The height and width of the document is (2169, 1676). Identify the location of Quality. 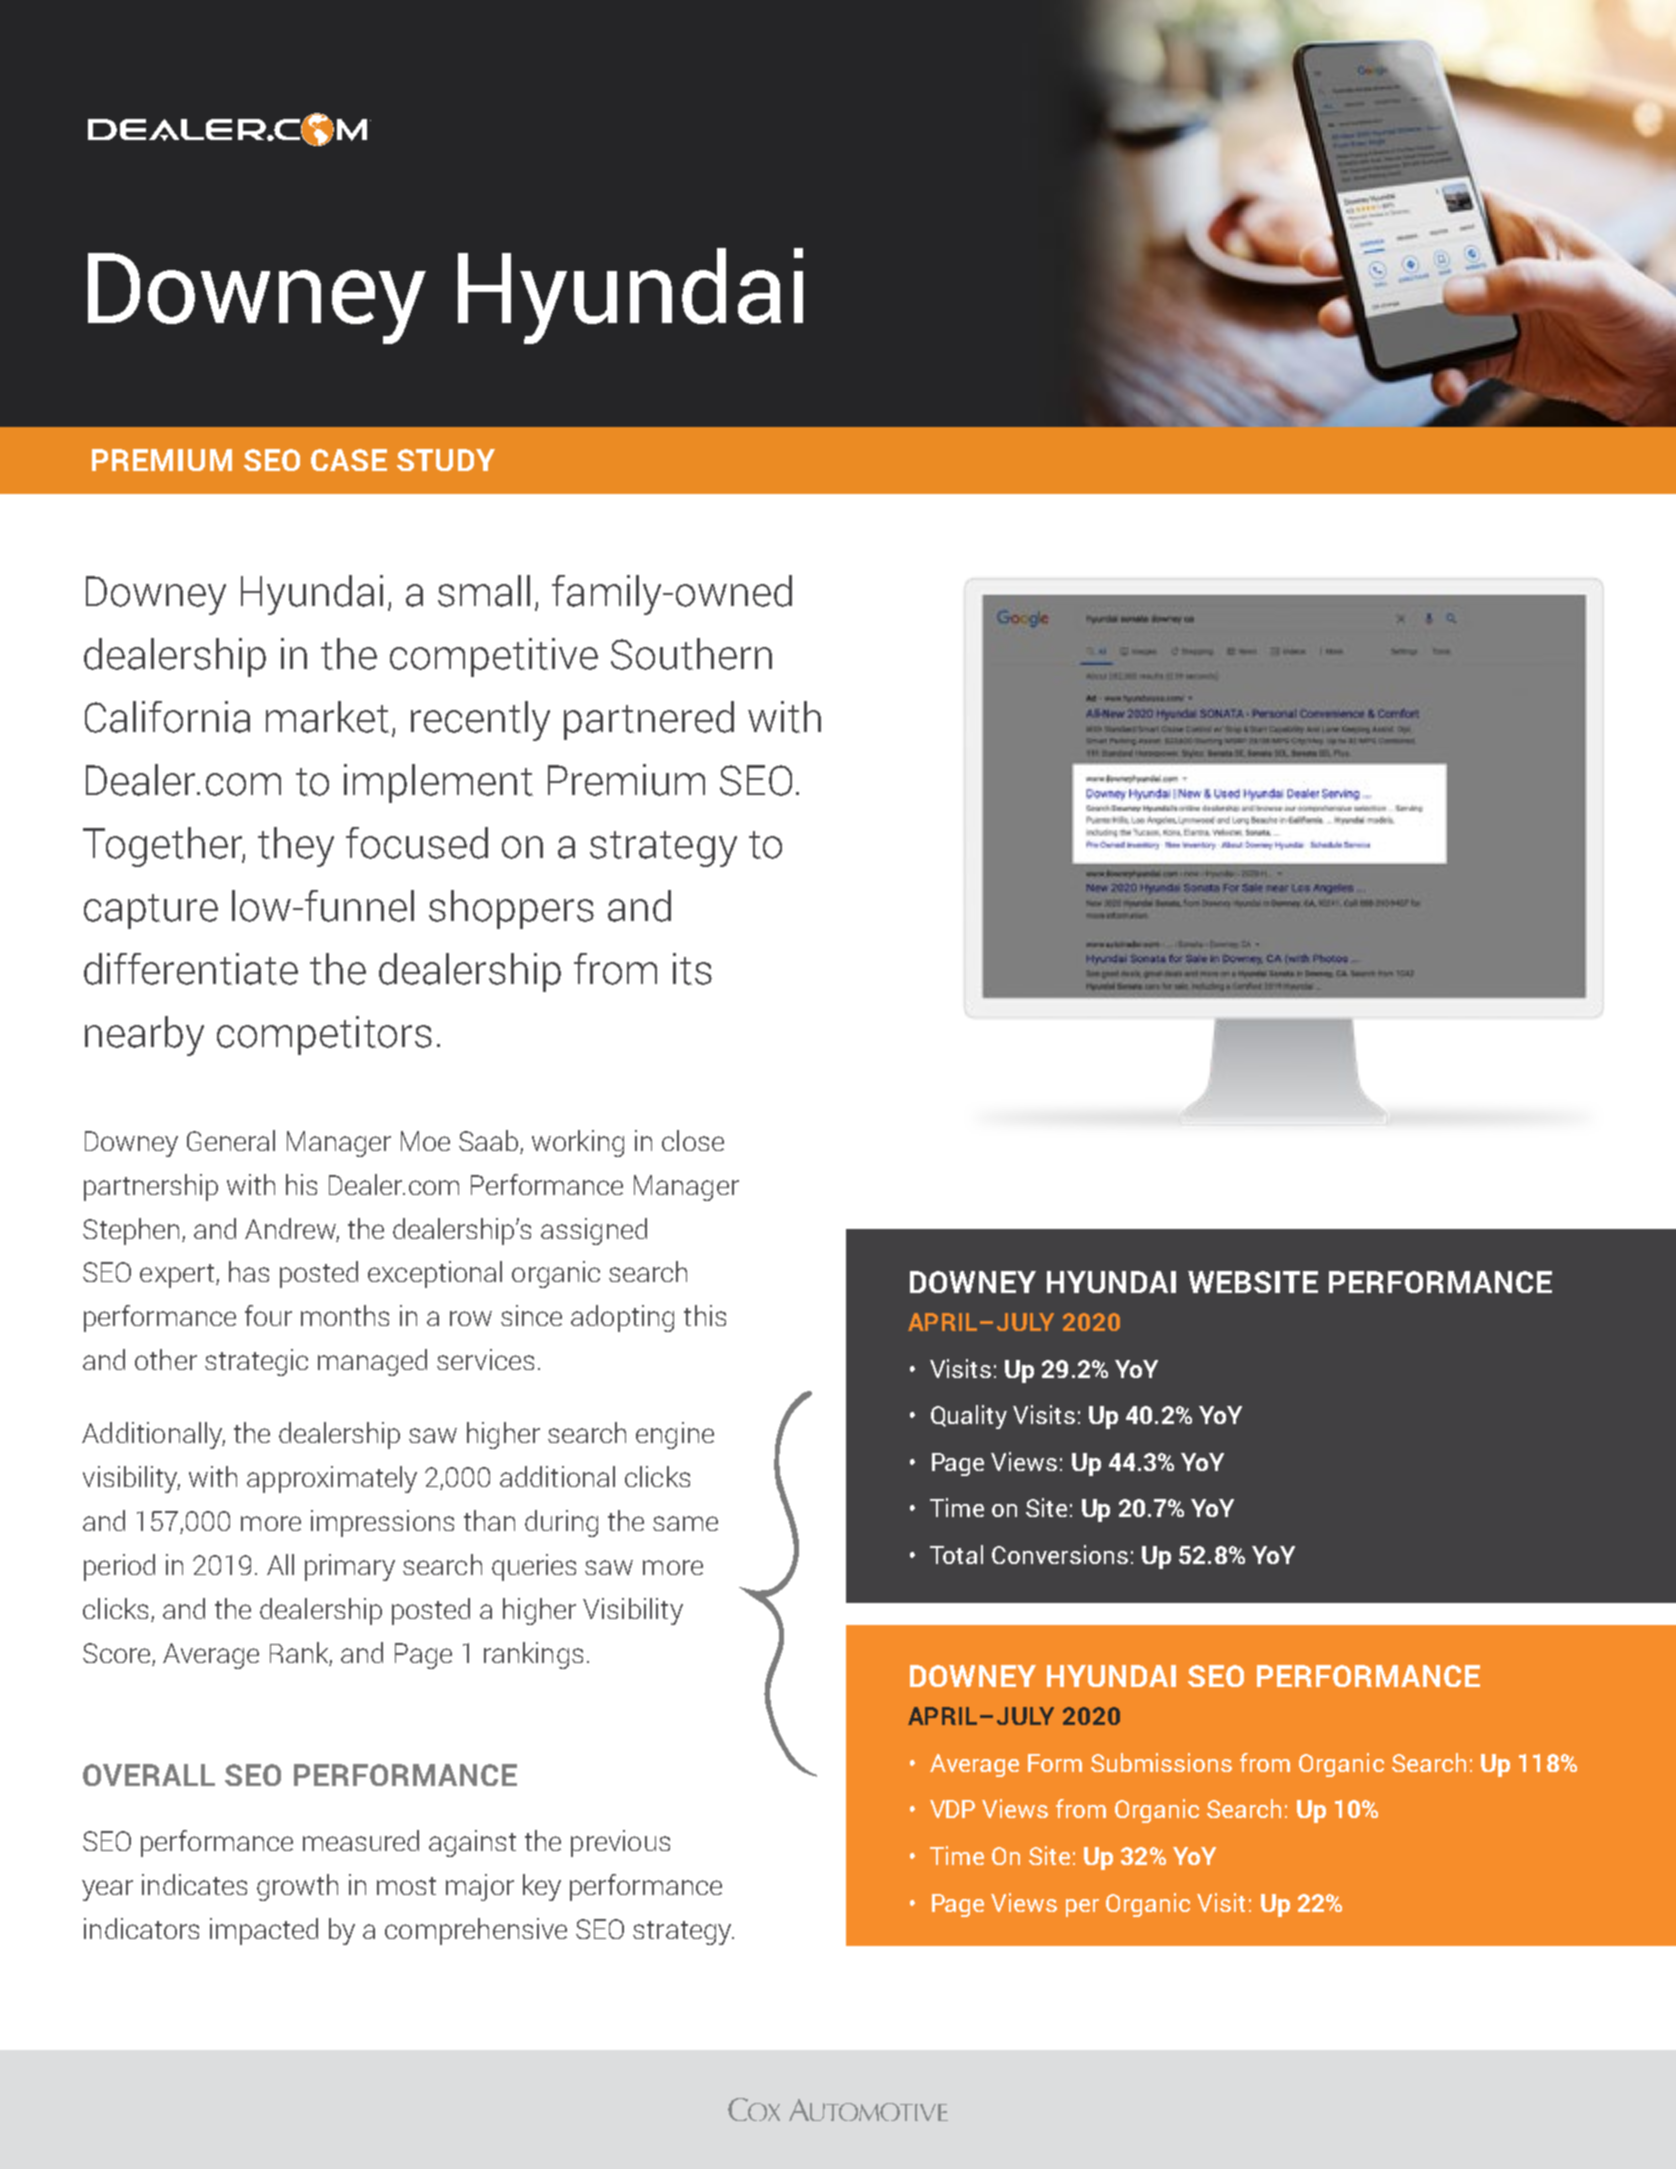
(969, 1417).
